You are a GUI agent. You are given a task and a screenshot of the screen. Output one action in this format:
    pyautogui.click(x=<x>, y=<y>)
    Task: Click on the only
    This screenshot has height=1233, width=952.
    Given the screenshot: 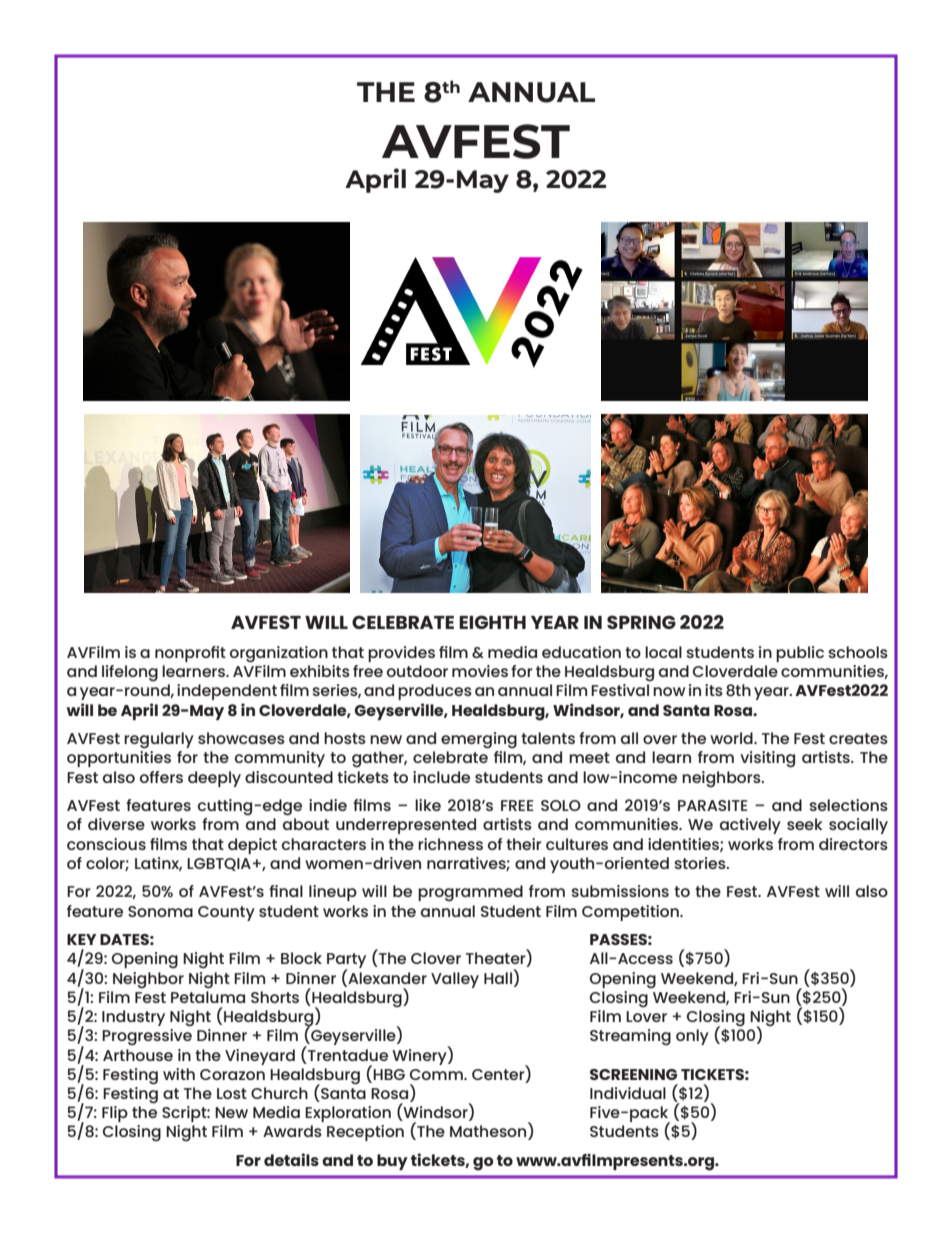 What is the action you would take?
    pyautogui.click(x=692, y=1037)
